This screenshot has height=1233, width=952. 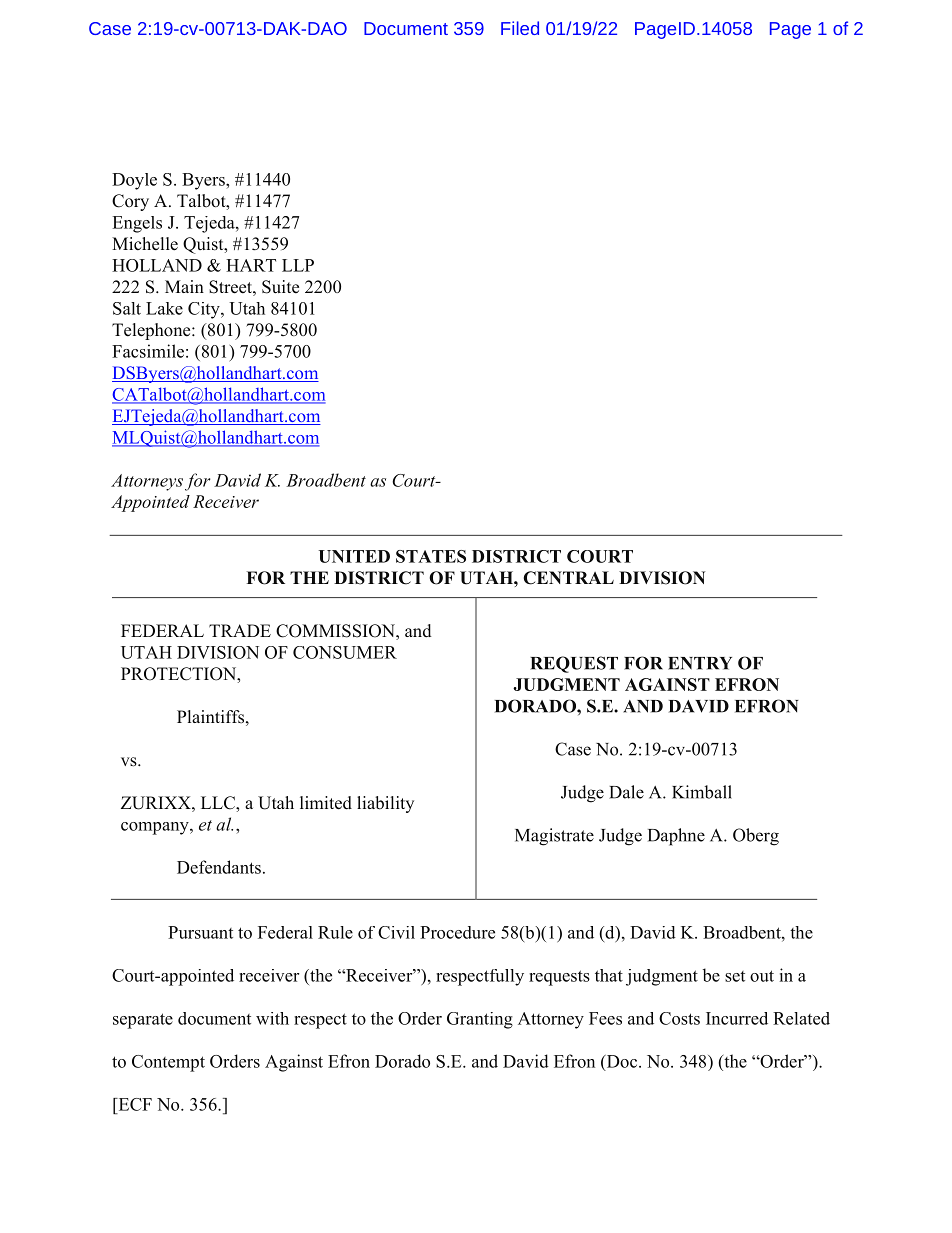 What do you see at coordinates (480, 1020) in the screenshot?
I see `Granting` at bounding box center [480, 1020].
